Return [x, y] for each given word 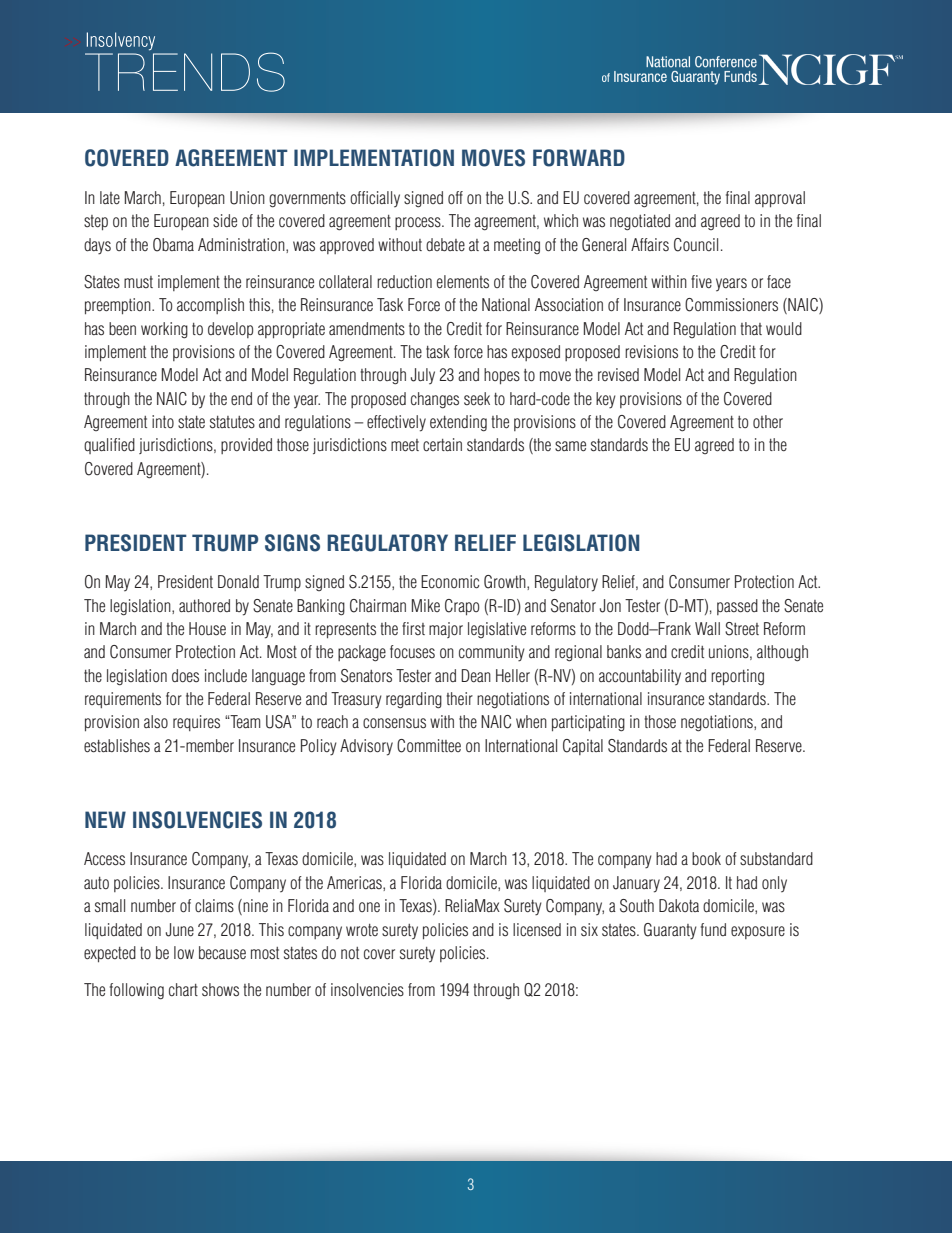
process [419, 223]
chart [183, 989]
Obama [173, 245]
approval [780, 199]
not [350, 953]
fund [713, 929]
